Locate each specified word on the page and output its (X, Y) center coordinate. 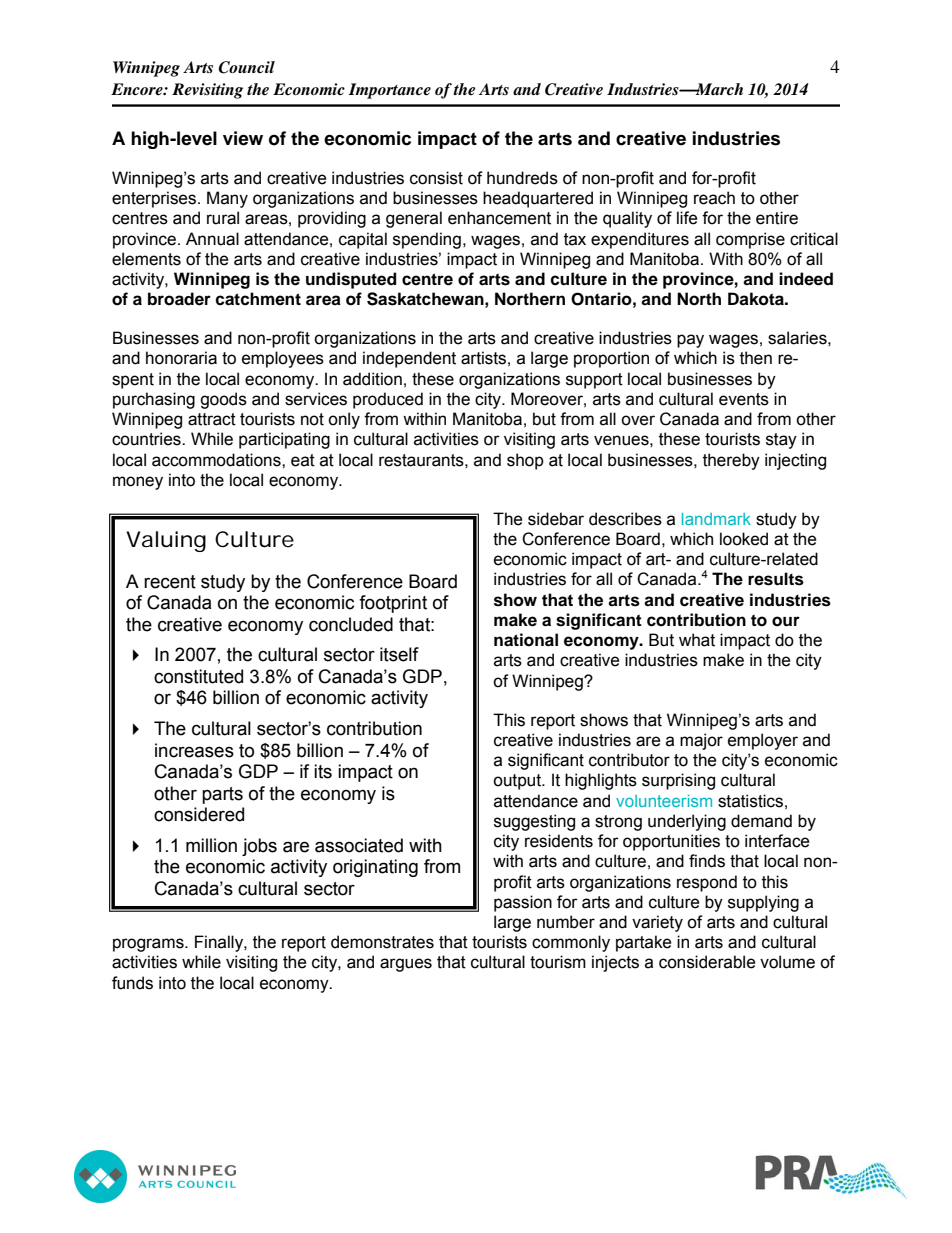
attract (212, 419)
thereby (731, 461)
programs (149, 945)
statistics (750, 801)
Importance (389, 91)
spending (427, 240)
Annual (212, 239)
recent (170, 582)
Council (246, 67)
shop (525, 461)
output (518, 782)
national (526, 640)
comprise (750, 240)
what (697, 640)
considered (199, 814)
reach (714, 198)
